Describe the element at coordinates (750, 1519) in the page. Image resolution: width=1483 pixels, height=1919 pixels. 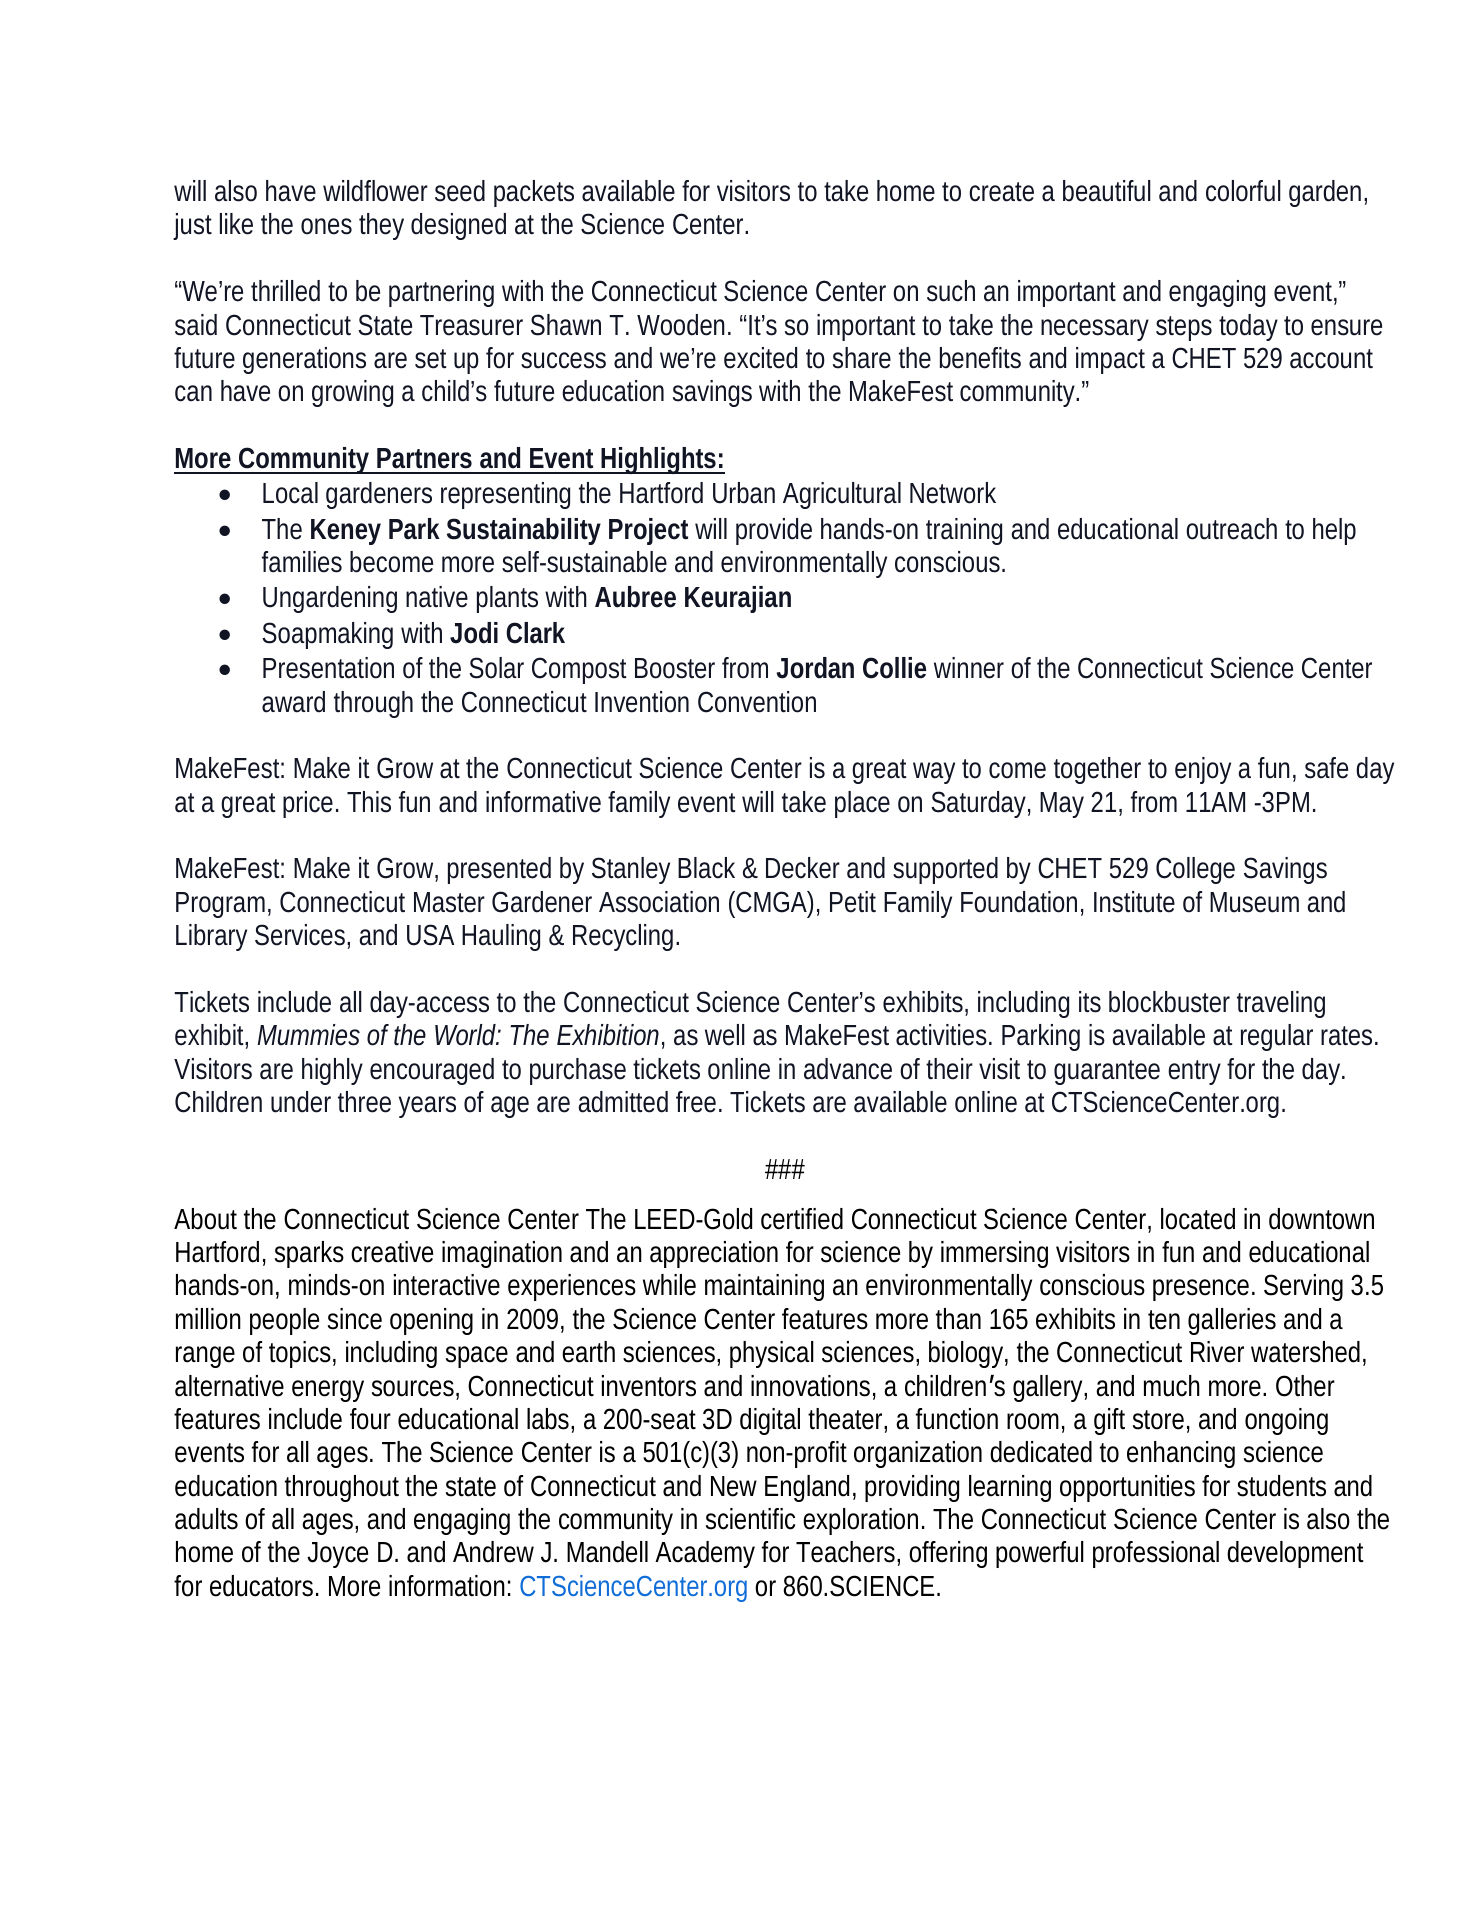
I see `scientific` at that location.
